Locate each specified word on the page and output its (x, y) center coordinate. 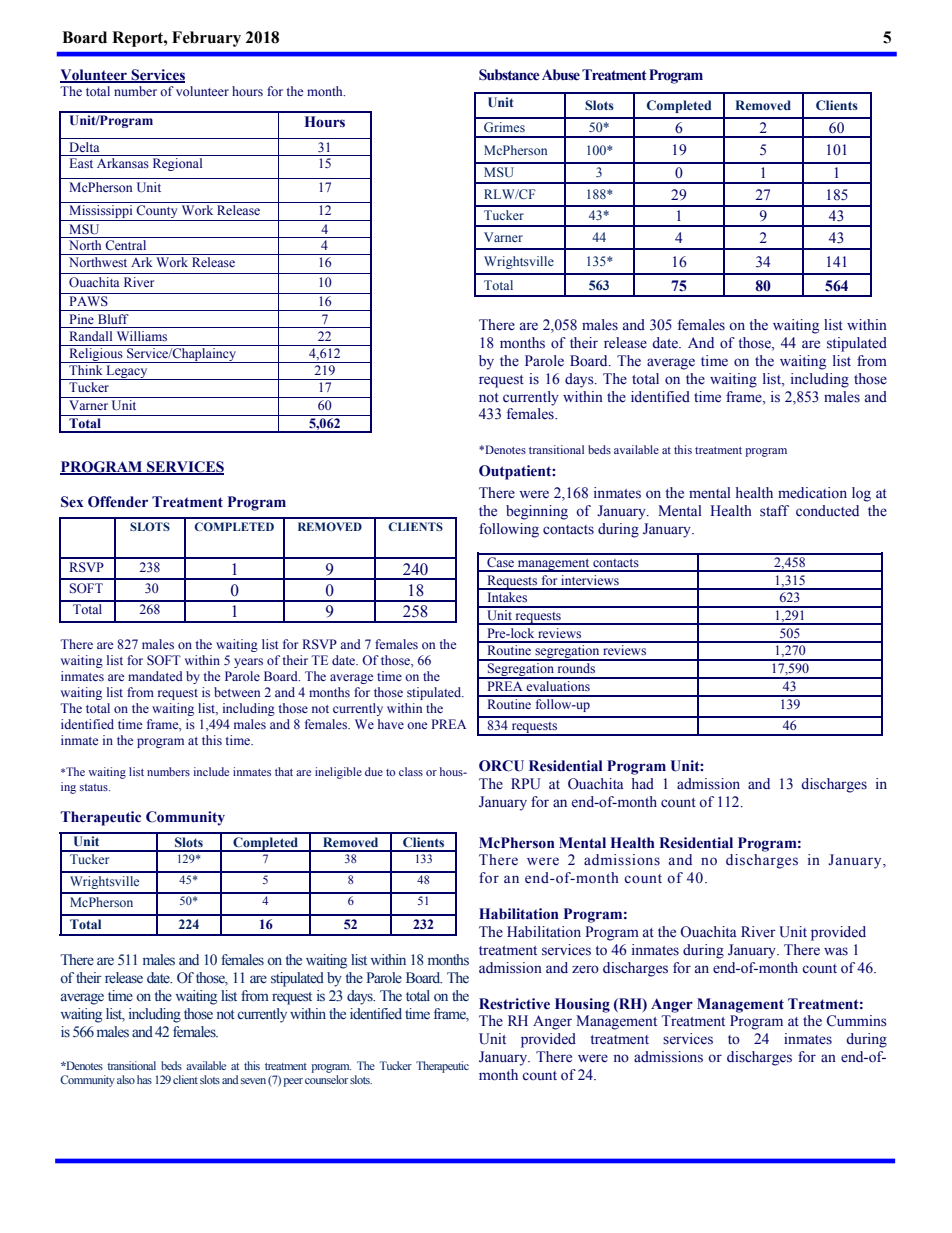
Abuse (561, 75)
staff (774, 511)
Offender (118, 502)
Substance (509, 75)
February (206, 39)
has (144, 1079)
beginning (537, 512)
